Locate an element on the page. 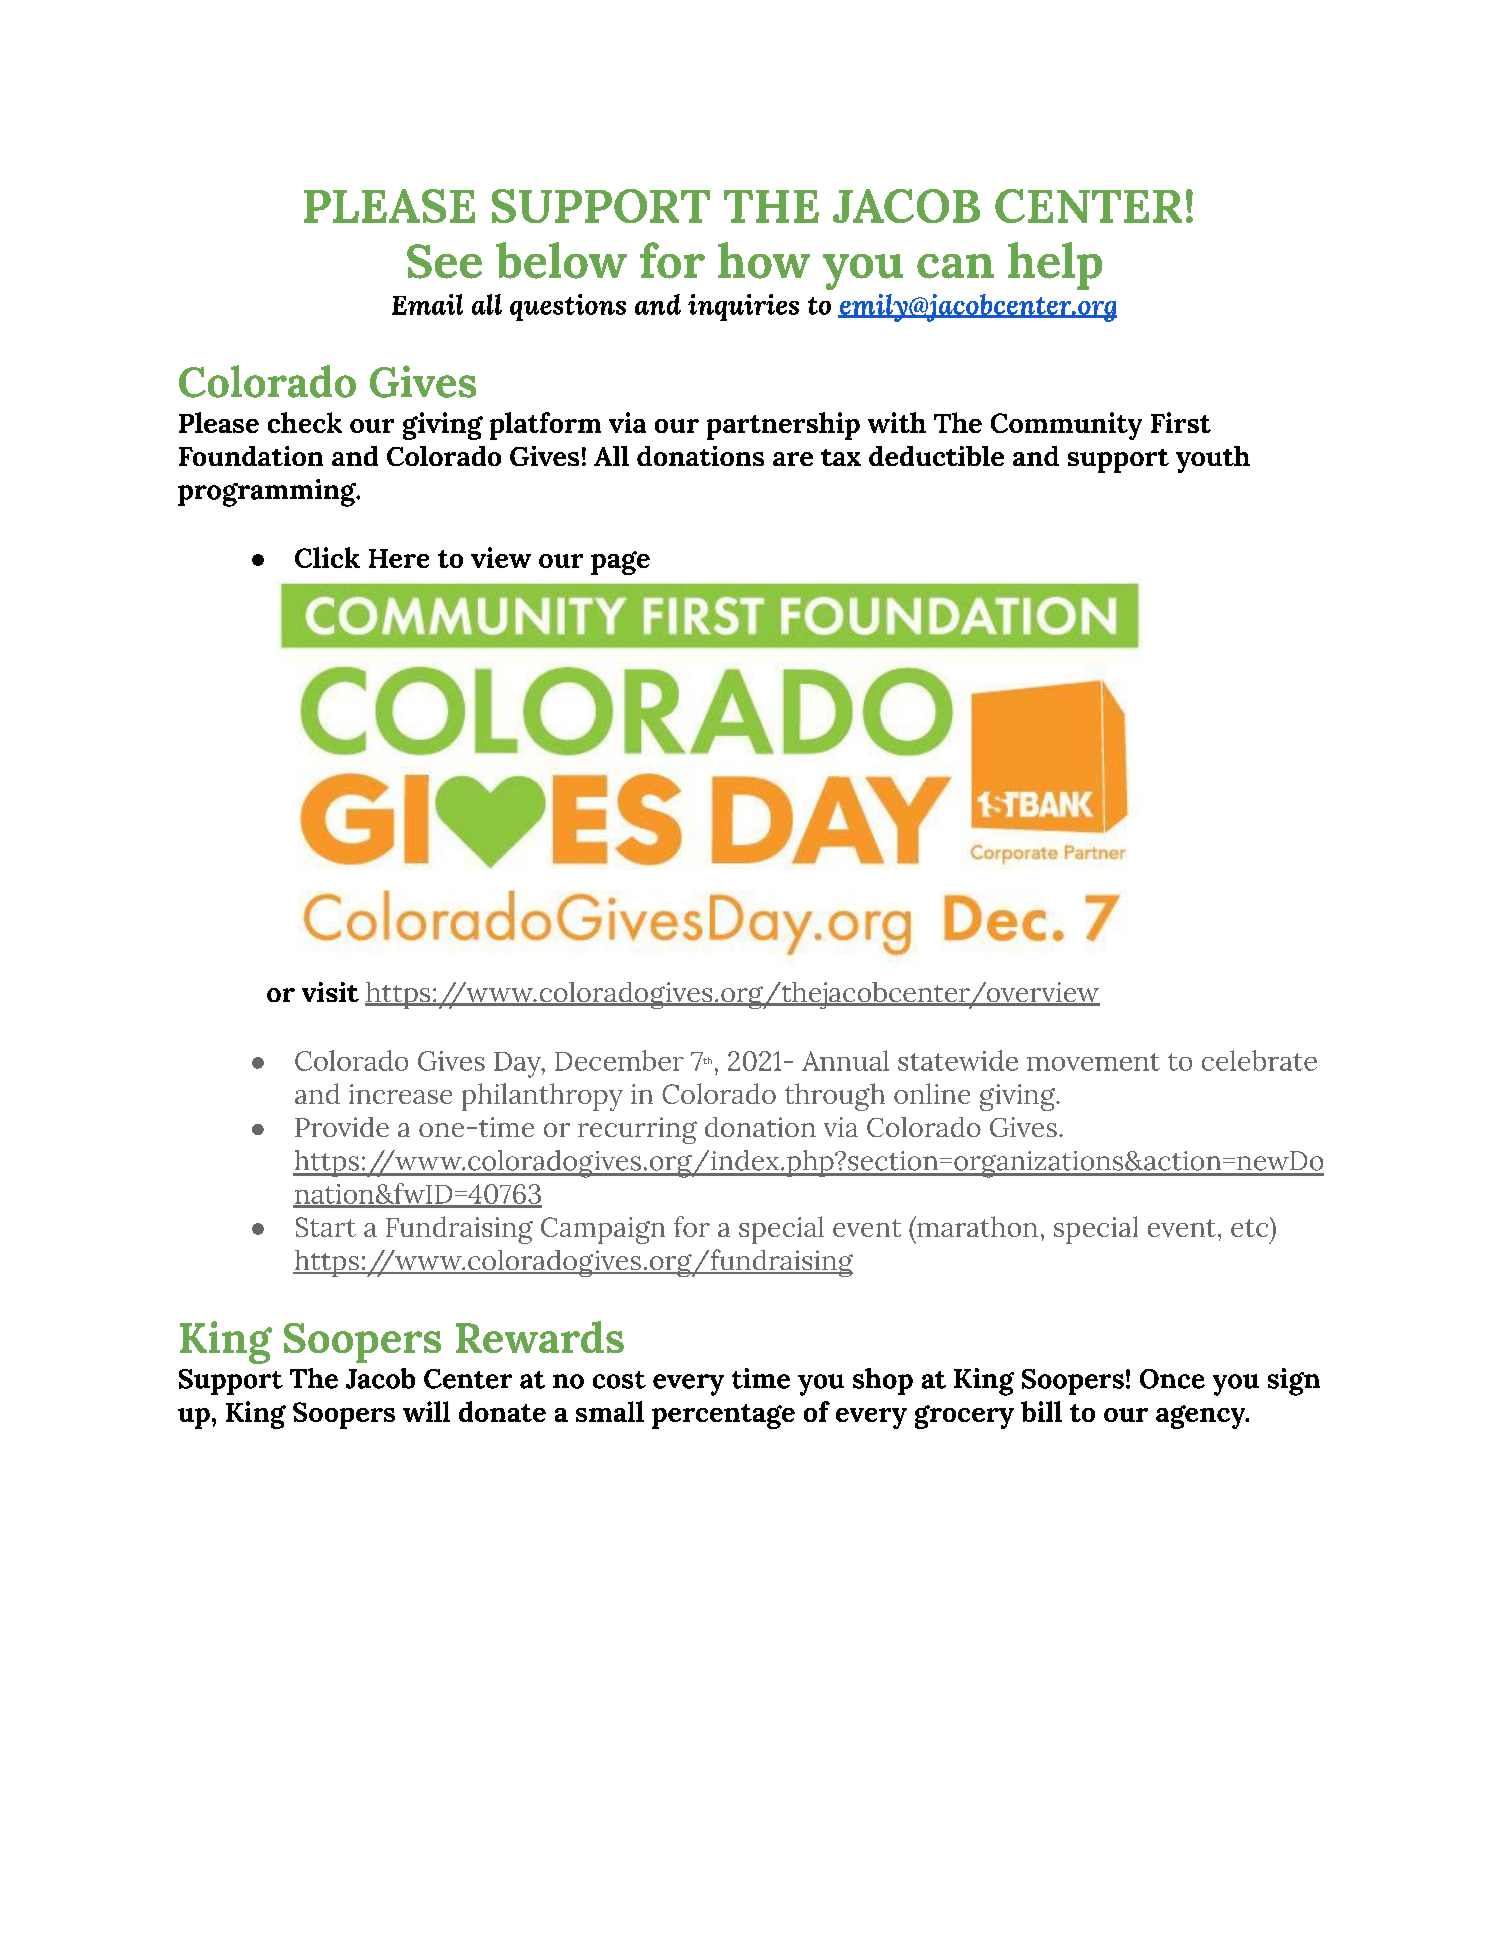 This page has width=1509, height=1952. page is located at coordinates (620, 563).
